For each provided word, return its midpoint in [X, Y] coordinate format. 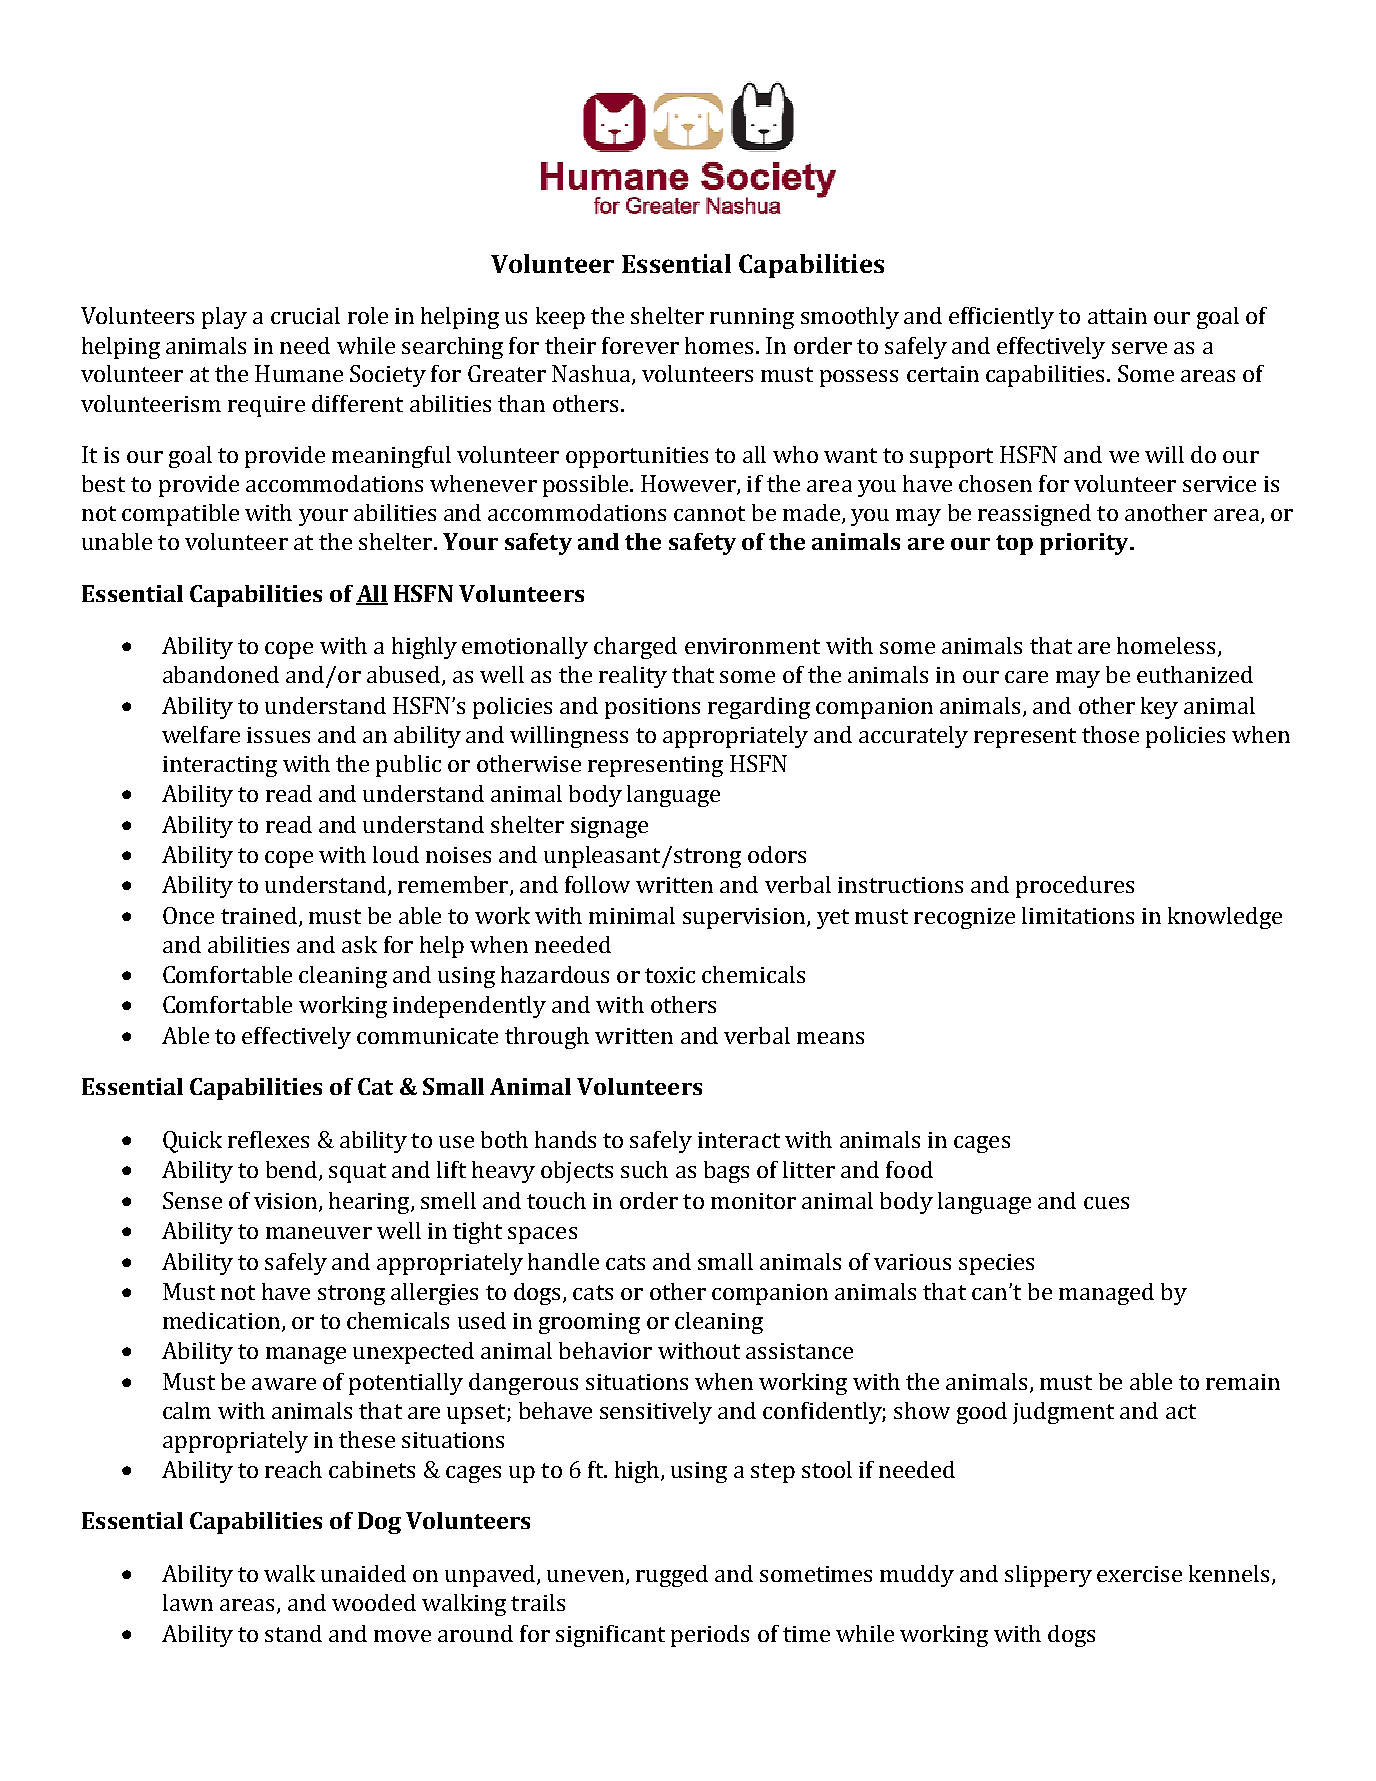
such [644, 1169]
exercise [1139, 1574]
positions [652, 708]
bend [293, 1171]
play [224, 318]
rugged [672, 1576]
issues [278, 735]
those [1110, 734]
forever [640, 345]
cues [1106, 1203]
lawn [188, 1602]
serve [1139, 348]
